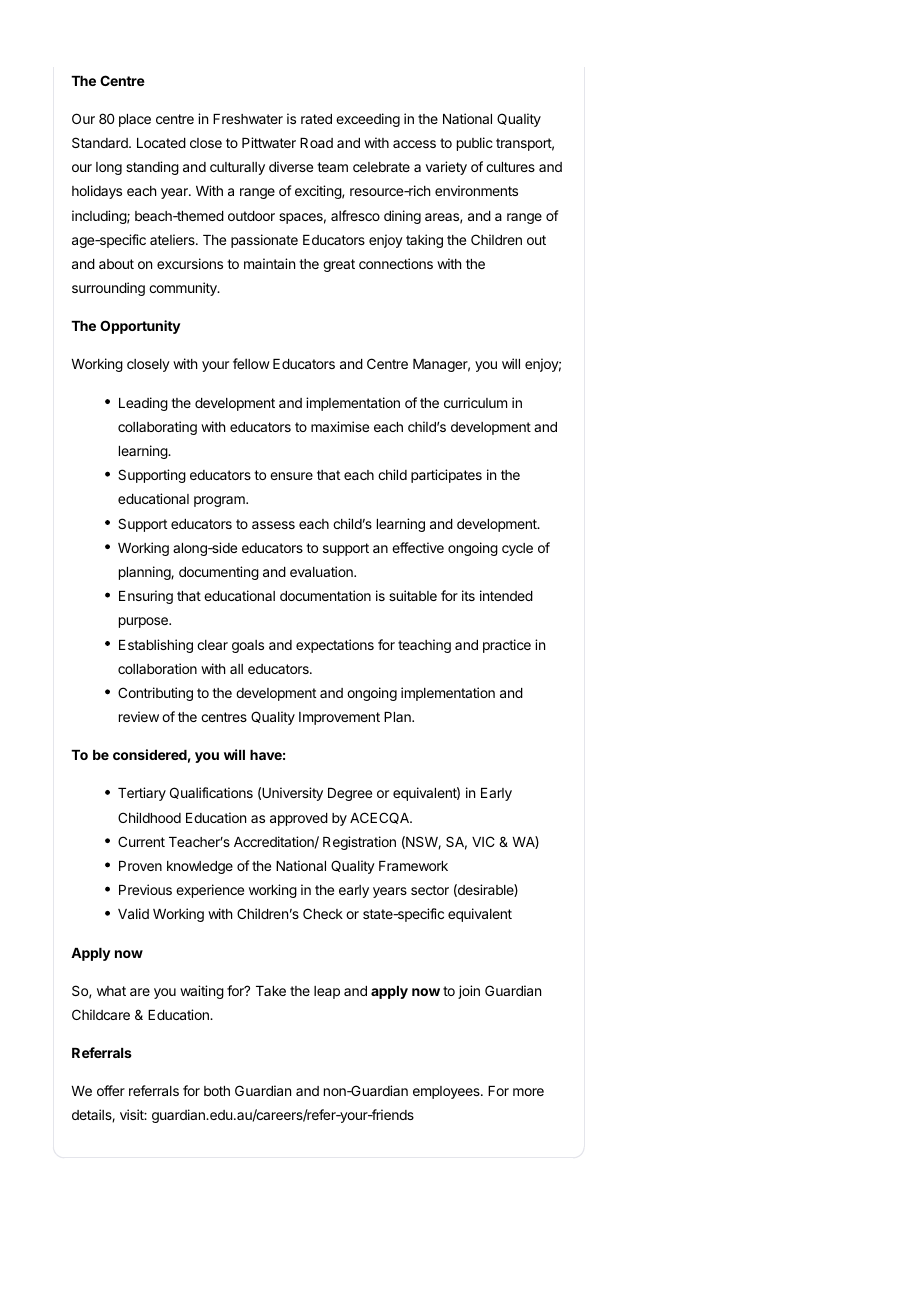 The width and height of the screenshot is (924, 1308). What do you see at coordinates (483, 841) in the screenshot?
I see `VIC` at bounding box center [483, 841].
